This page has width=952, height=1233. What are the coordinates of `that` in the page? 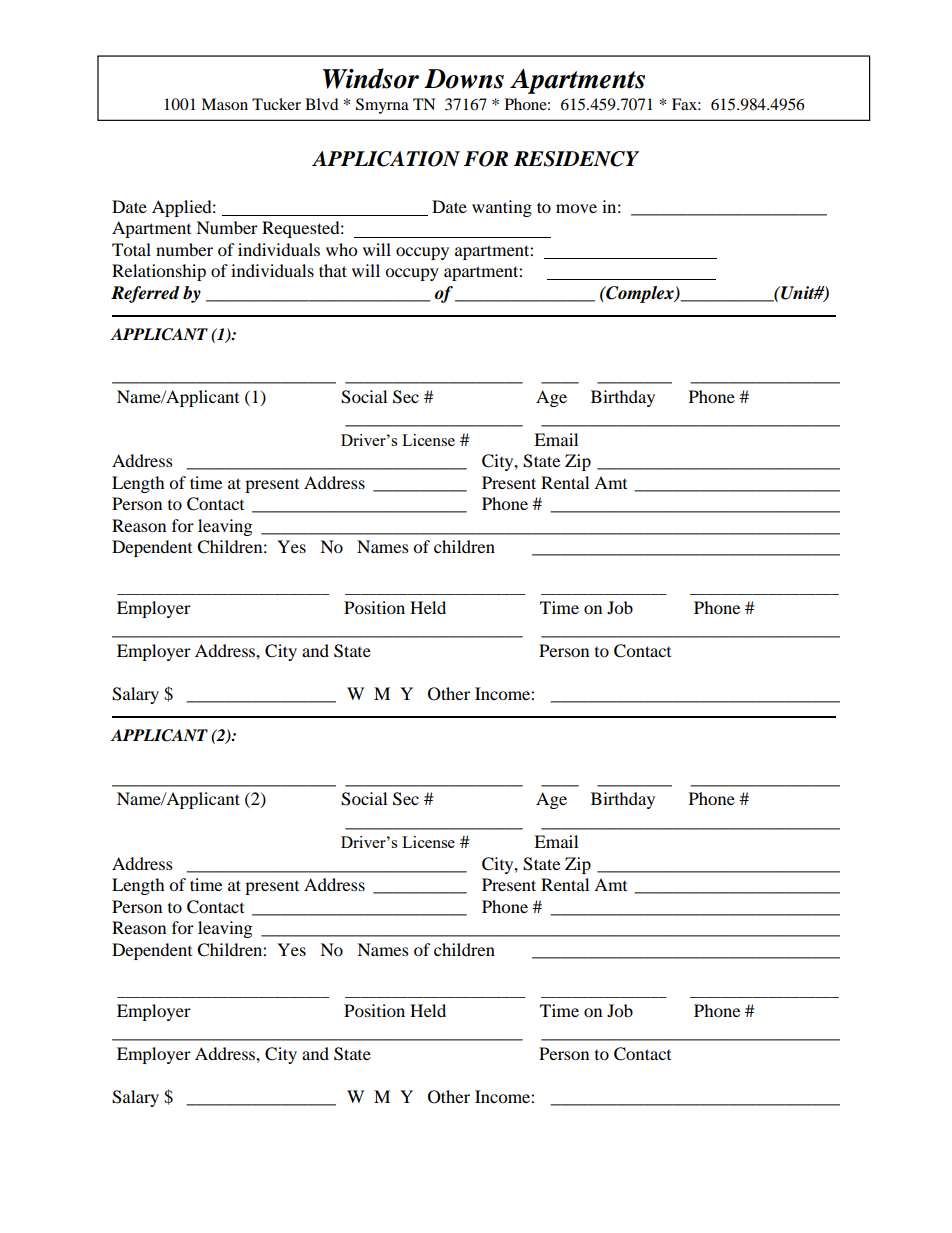 It's located at (333, 270).
